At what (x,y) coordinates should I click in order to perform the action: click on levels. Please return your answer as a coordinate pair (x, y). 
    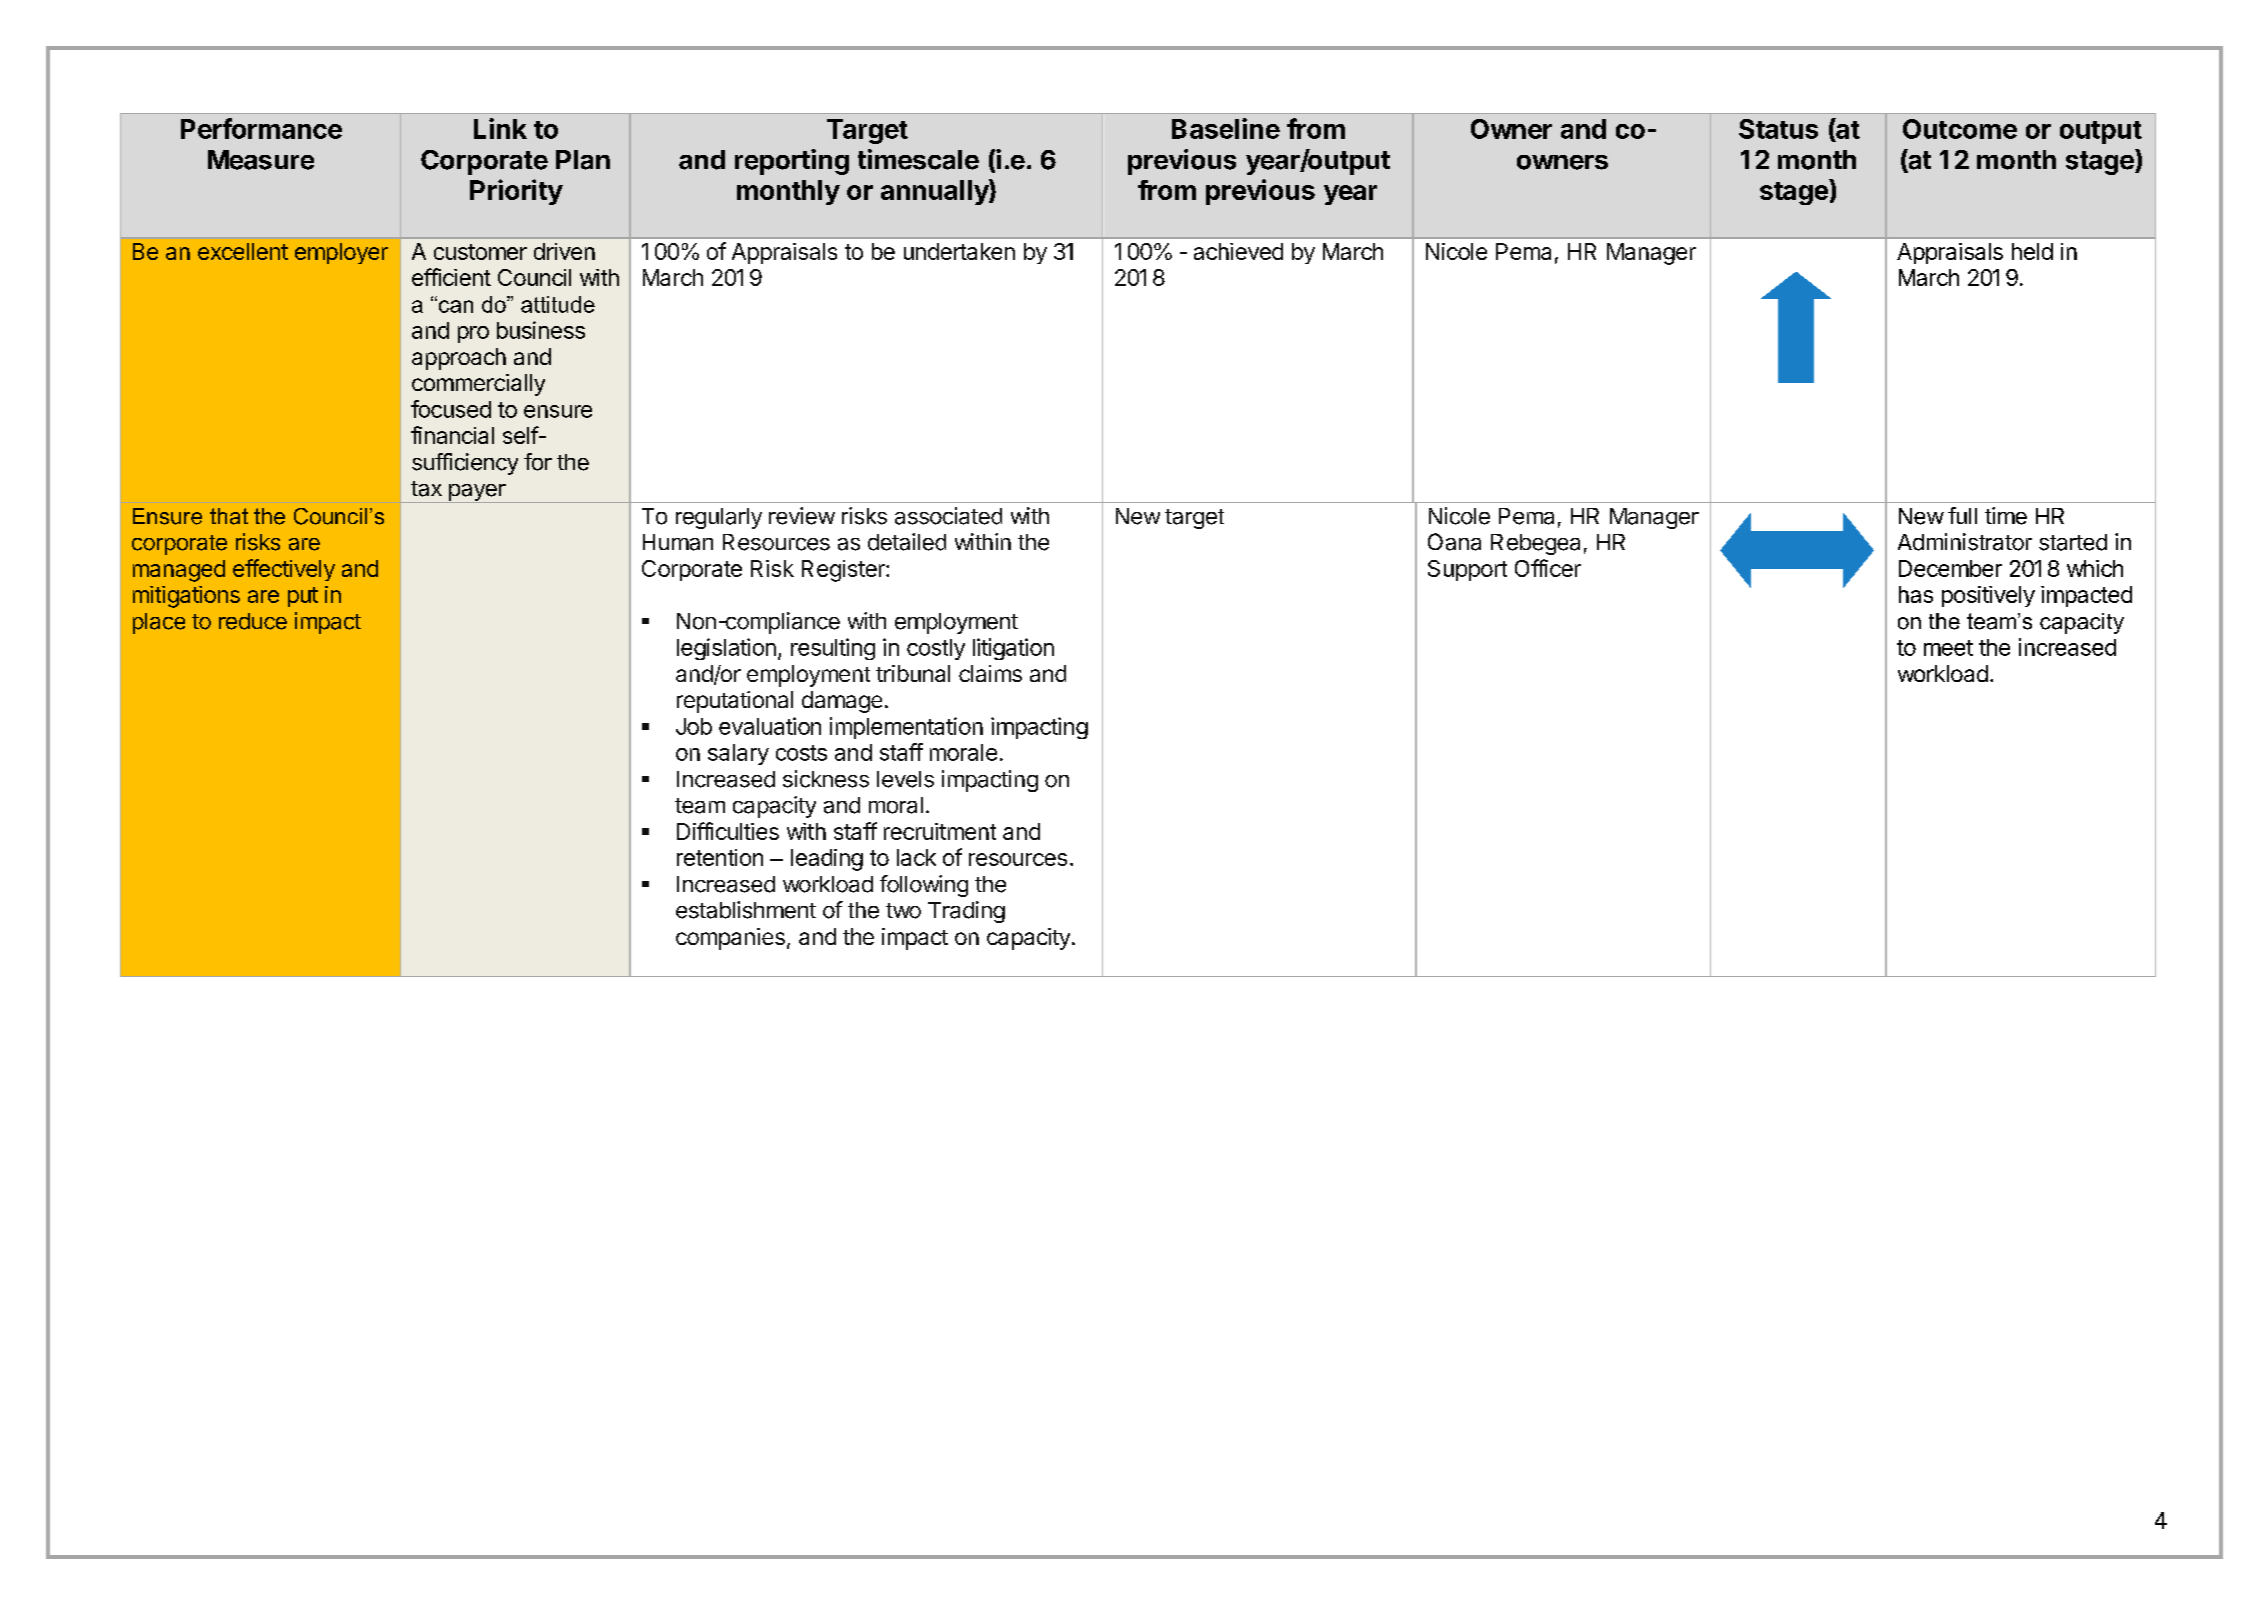
    Looking at the image, I should click on (905, 779).
